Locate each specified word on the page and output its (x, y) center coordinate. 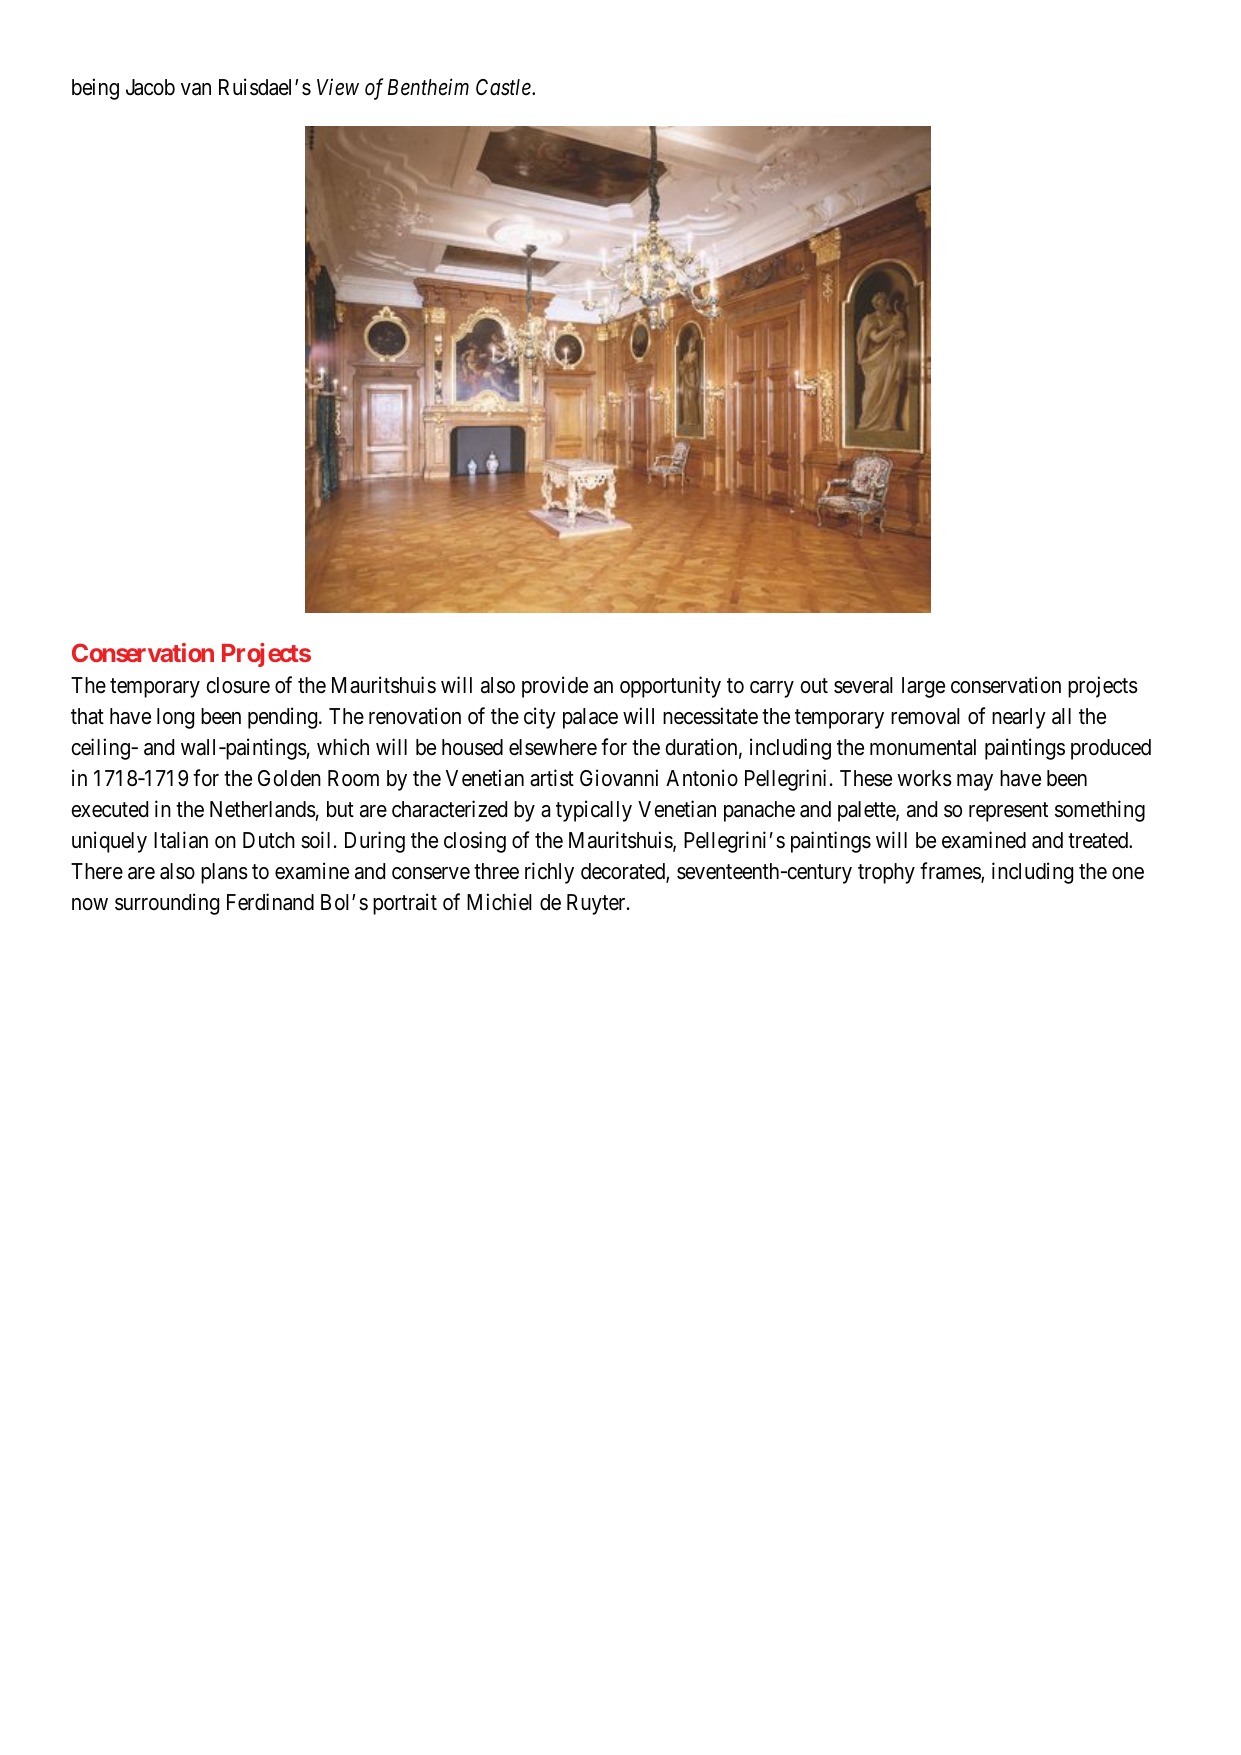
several (863, 685)
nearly (1019, 718)
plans (224, 873)
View (338, 87)
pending (284, 718)
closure (238, 685)
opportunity (670, 687)
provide (555, 687)
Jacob (150, 87)
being (95, 89)
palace (590, 718)
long (175, 718)
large (923, 687)
